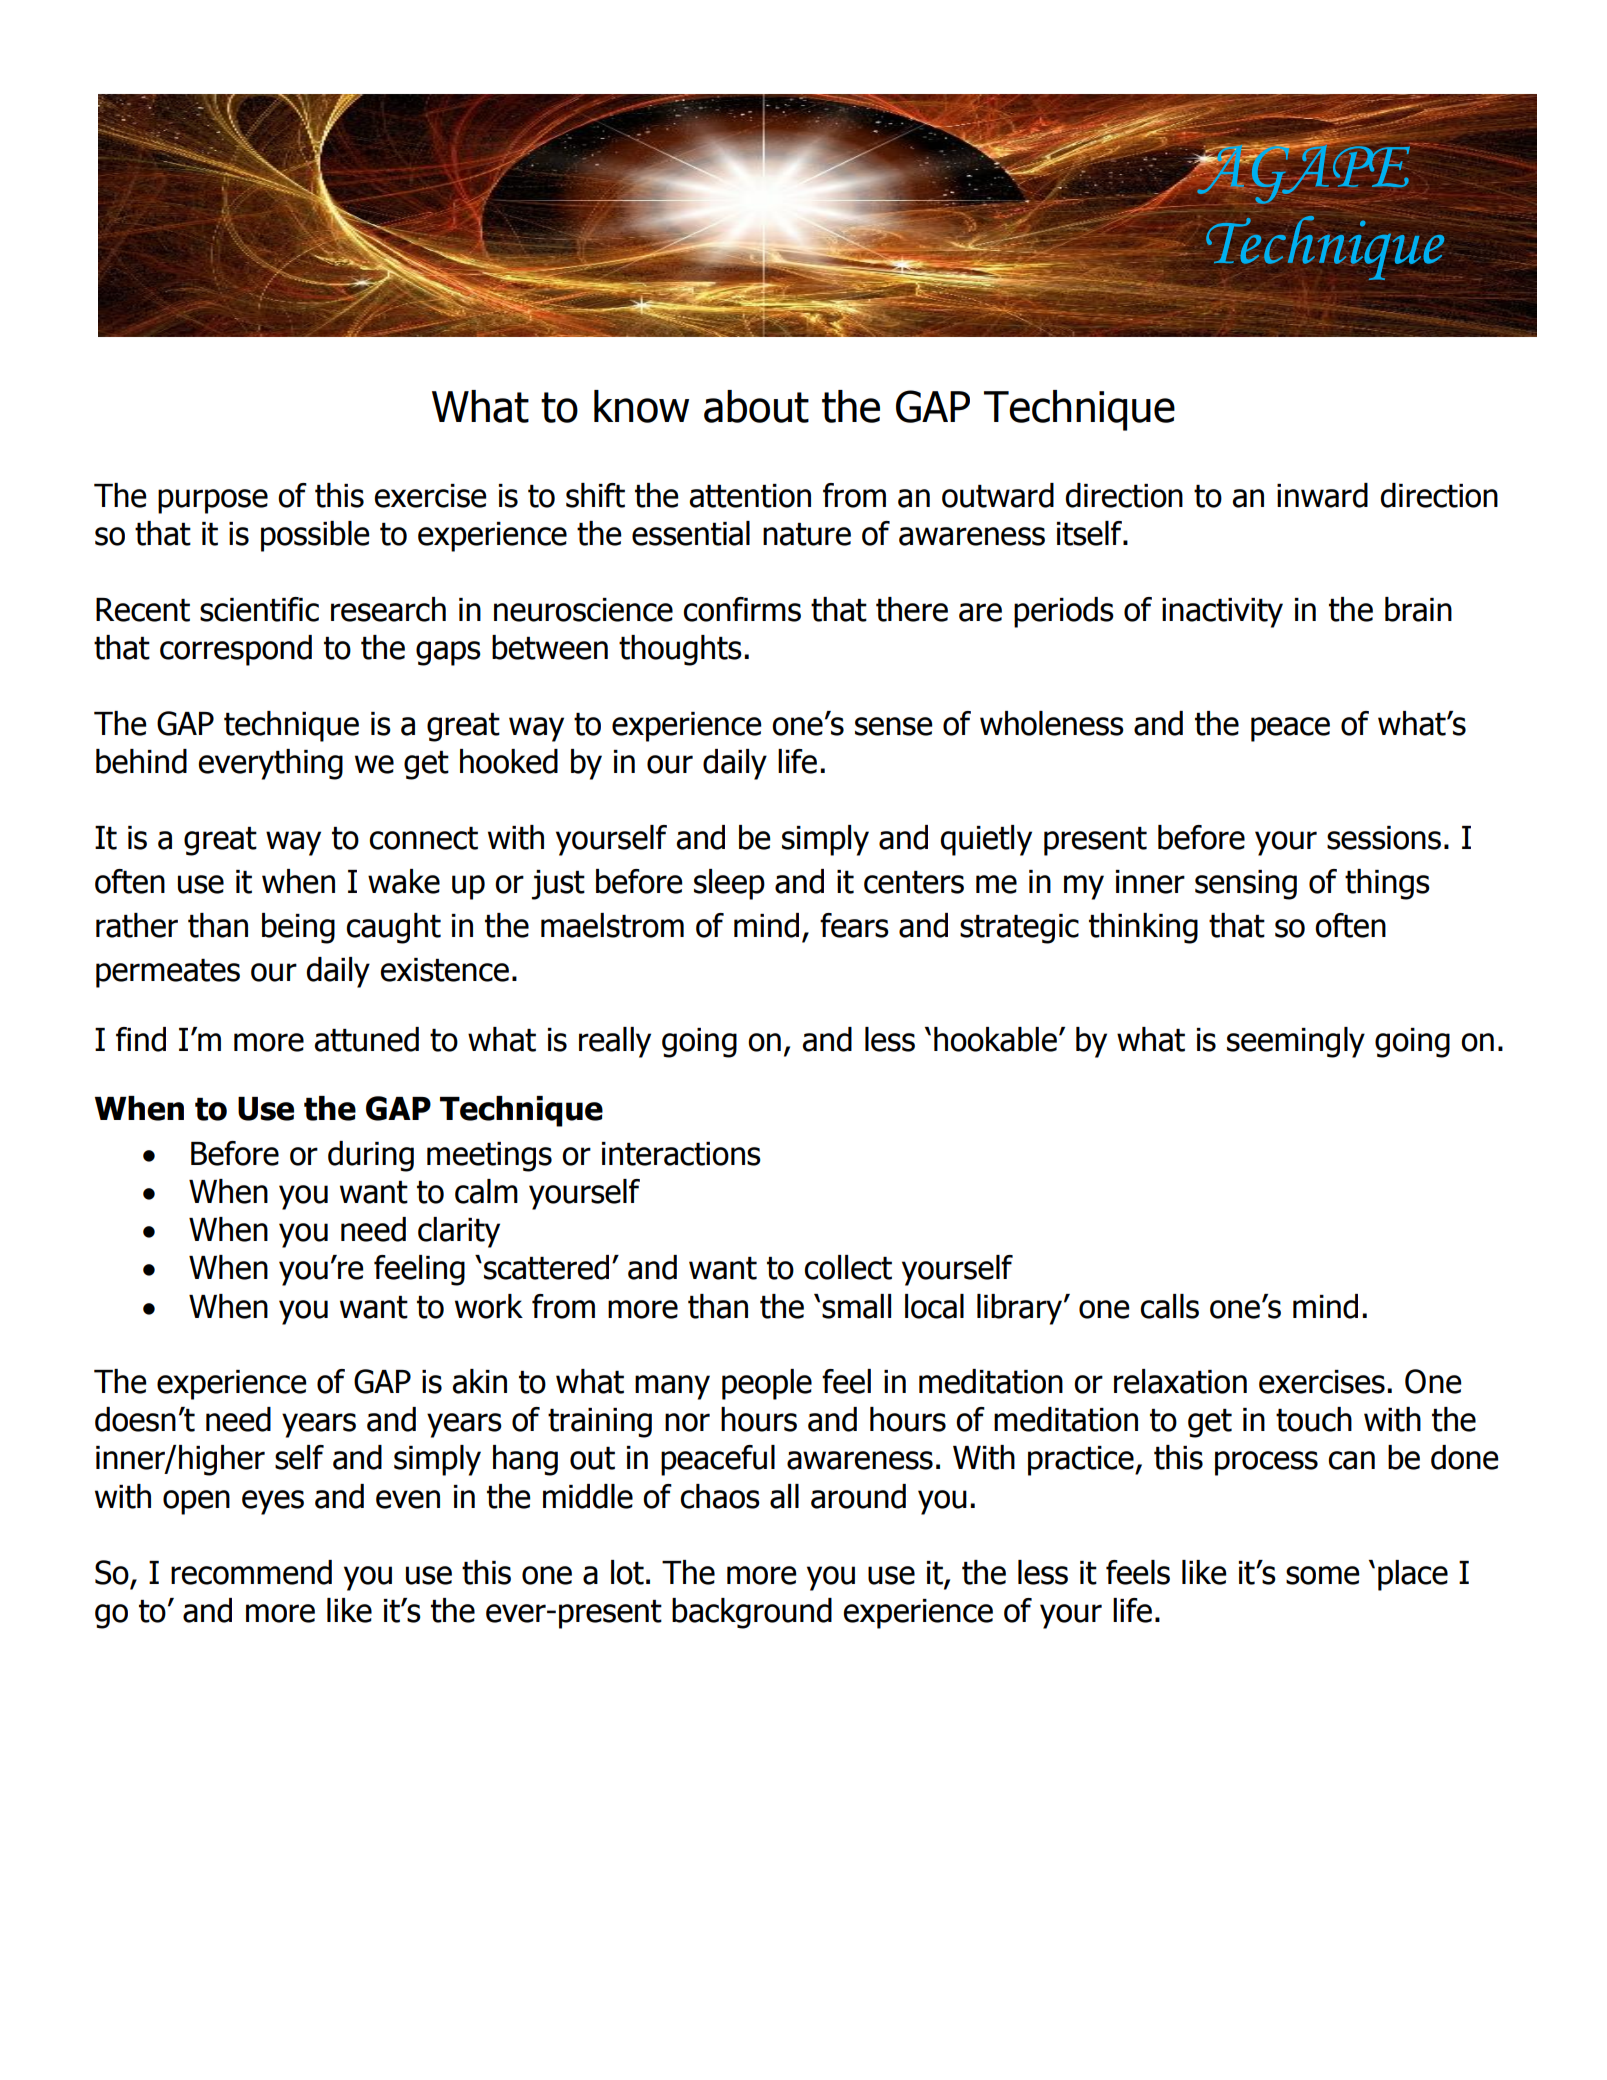 The width and height of the image is (1607, 2080). What do you see at coordinates (1246, 885) in the image?
I see `sensing` at bounding box center [1246, 885].
